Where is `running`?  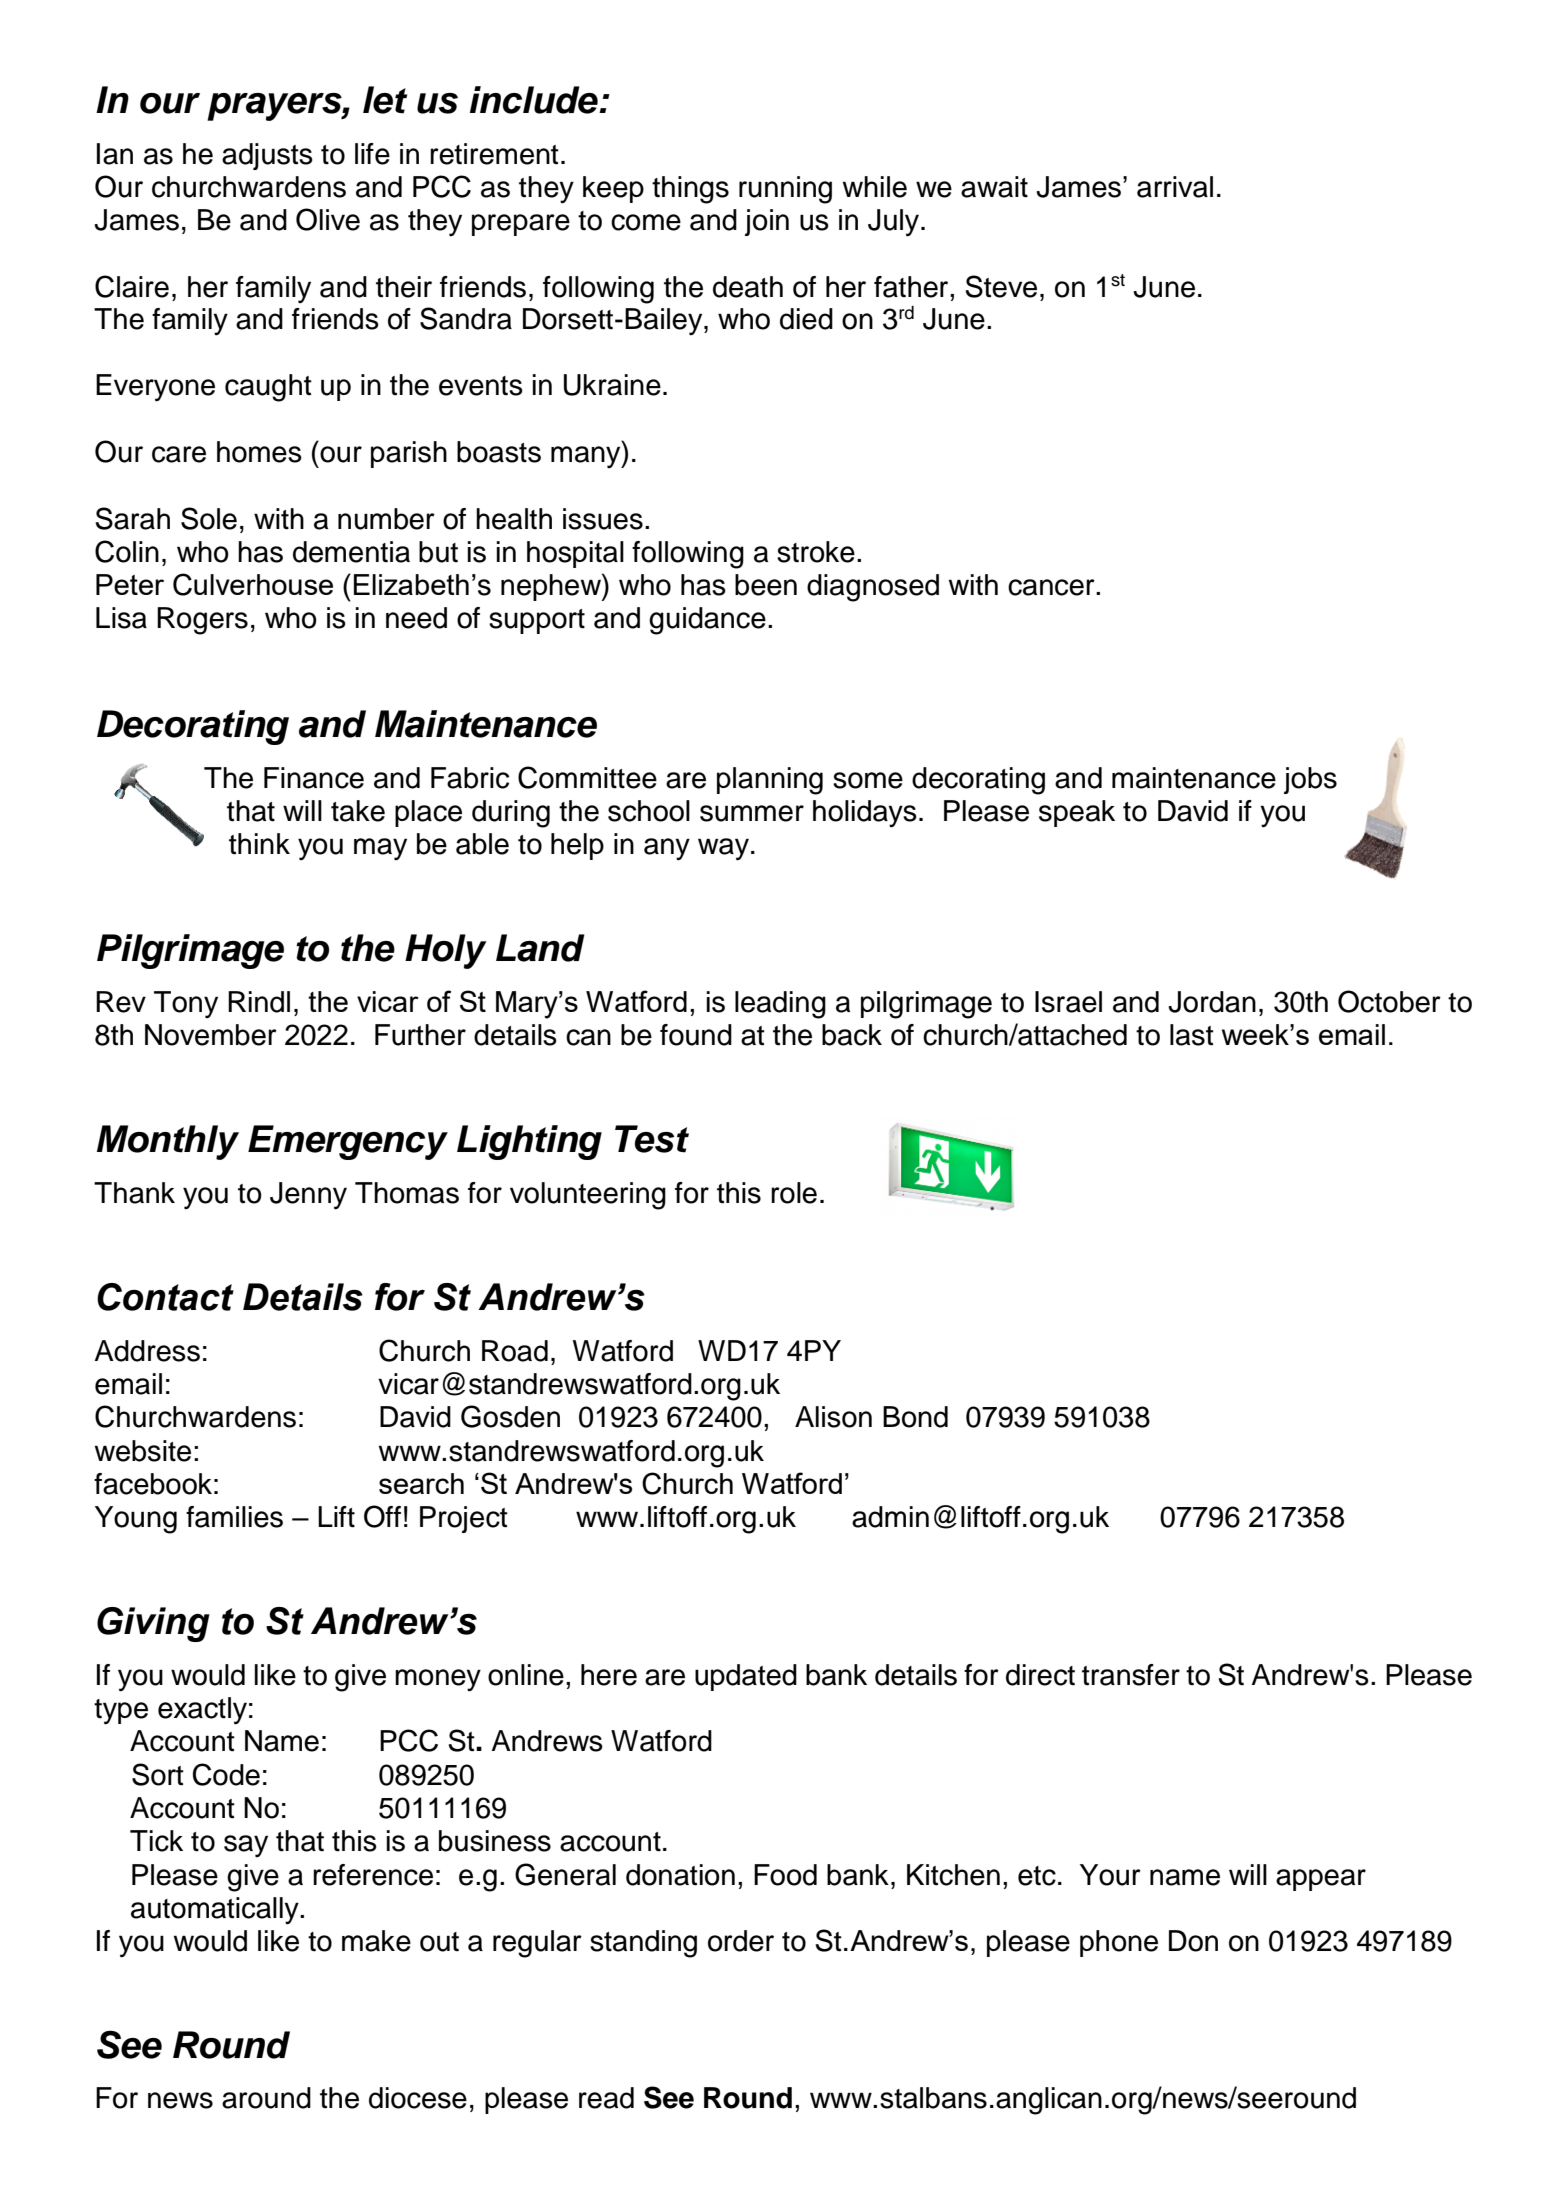
running is located at coordinates (785, 190).
